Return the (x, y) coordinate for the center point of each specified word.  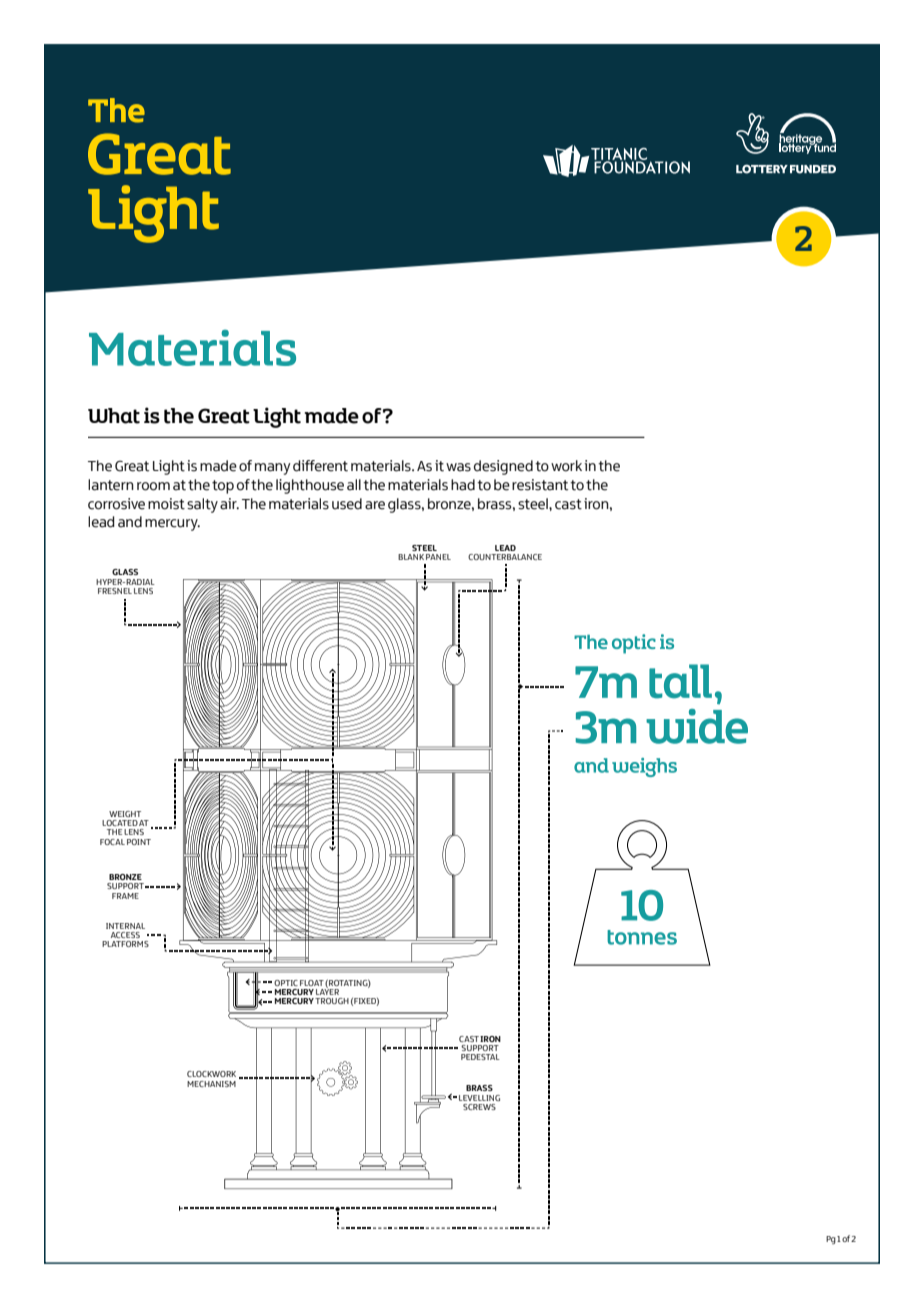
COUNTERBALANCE (505, 557)
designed (503, 467)
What (114, 416)
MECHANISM (211, 1084)
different (320, 466)
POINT (139, 842)
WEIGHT (125, 814)
